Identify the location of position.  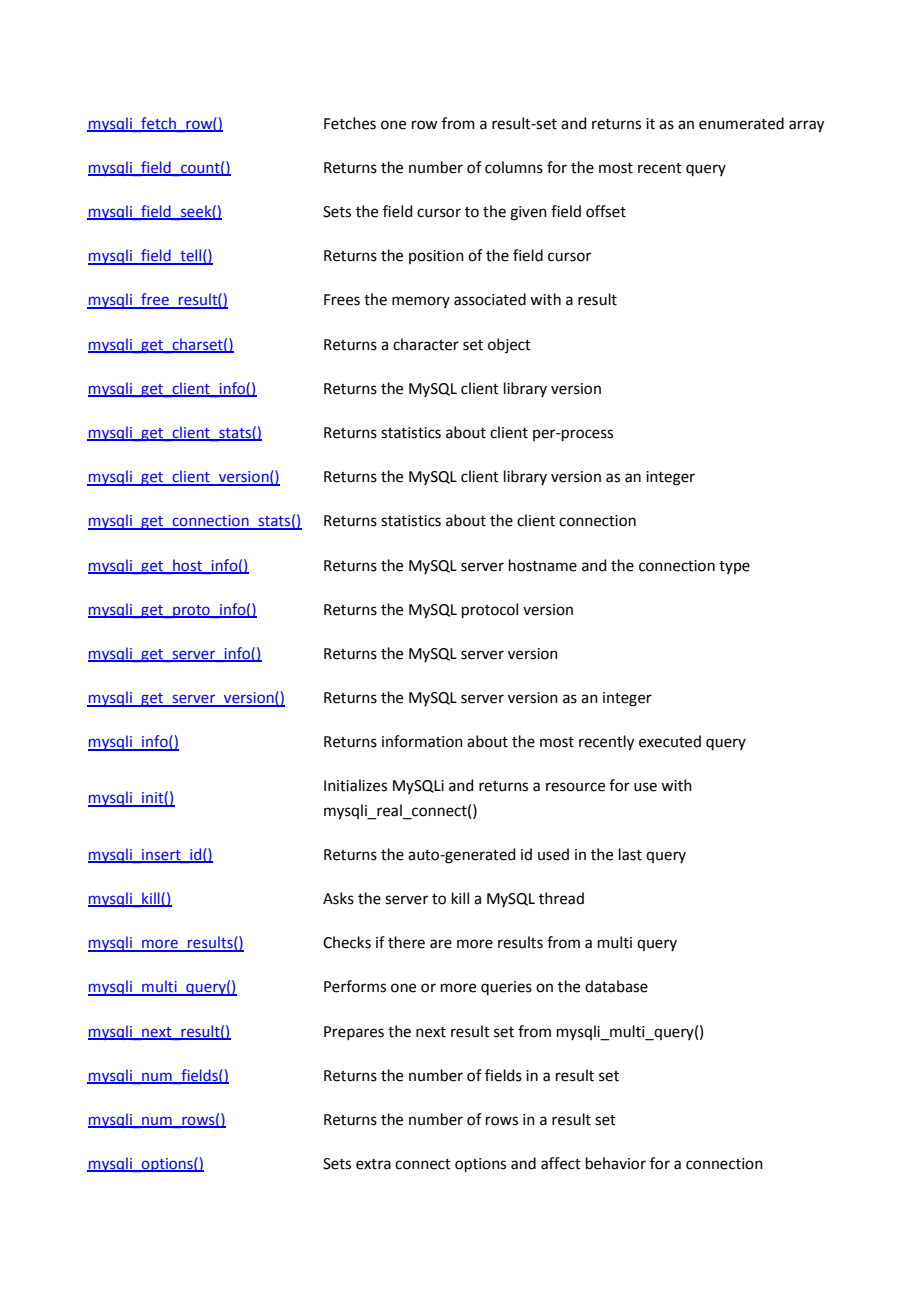
(436, 257).
